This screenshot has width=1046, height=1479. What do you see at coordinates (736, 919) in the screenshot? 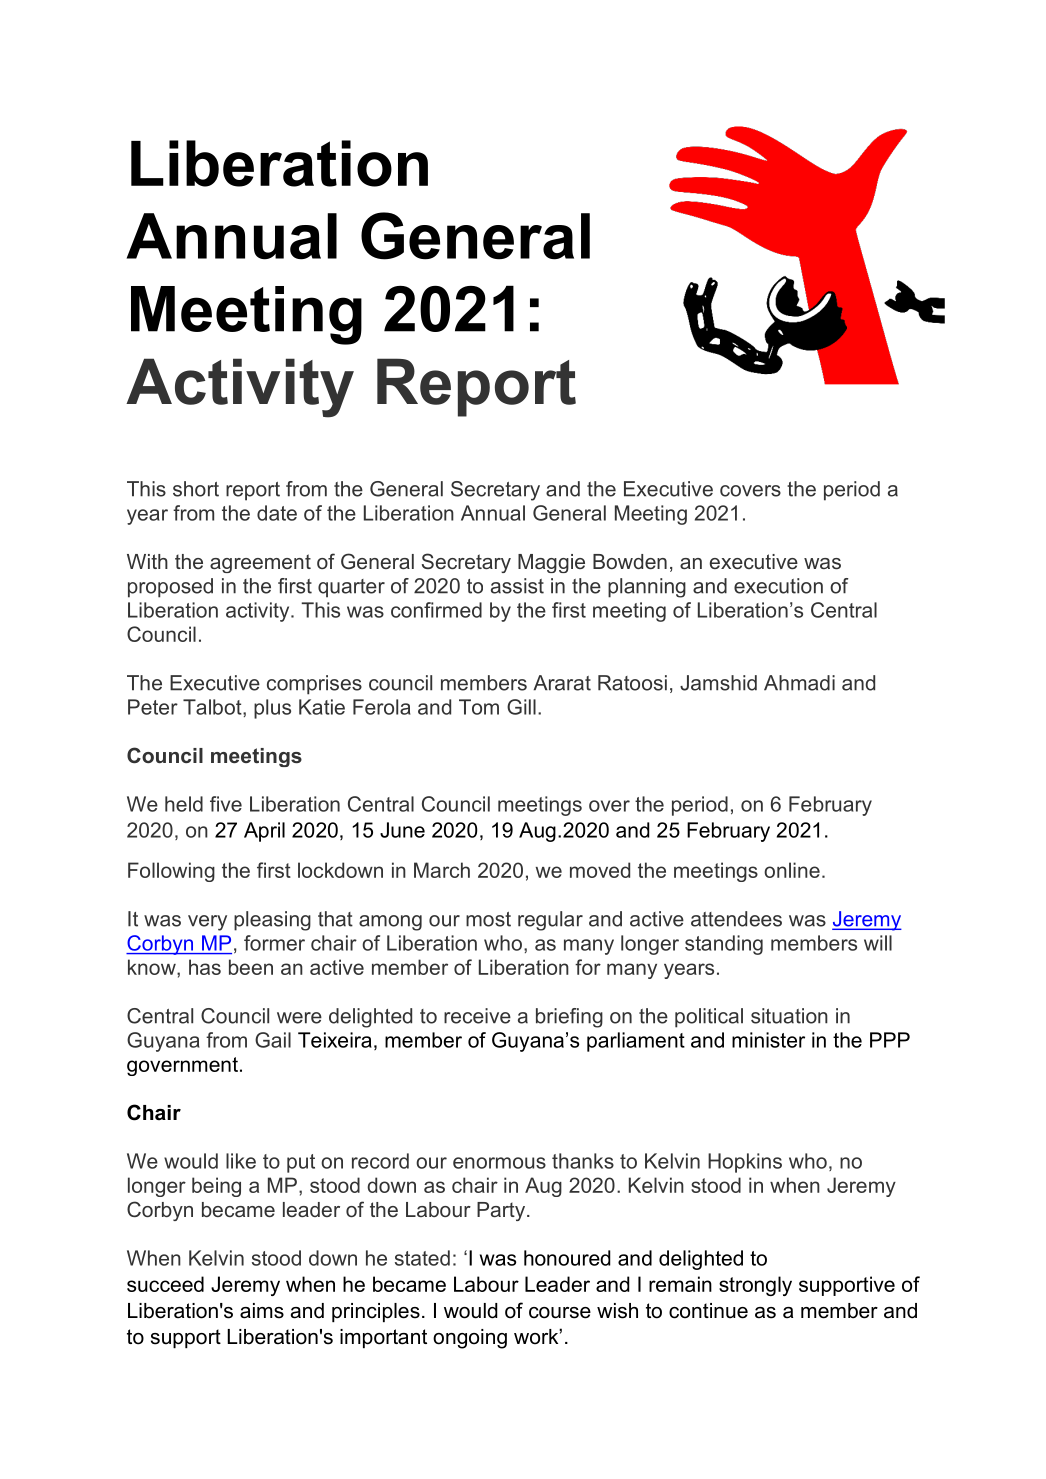
I see `attendees` at bounding box center [736, 919].
